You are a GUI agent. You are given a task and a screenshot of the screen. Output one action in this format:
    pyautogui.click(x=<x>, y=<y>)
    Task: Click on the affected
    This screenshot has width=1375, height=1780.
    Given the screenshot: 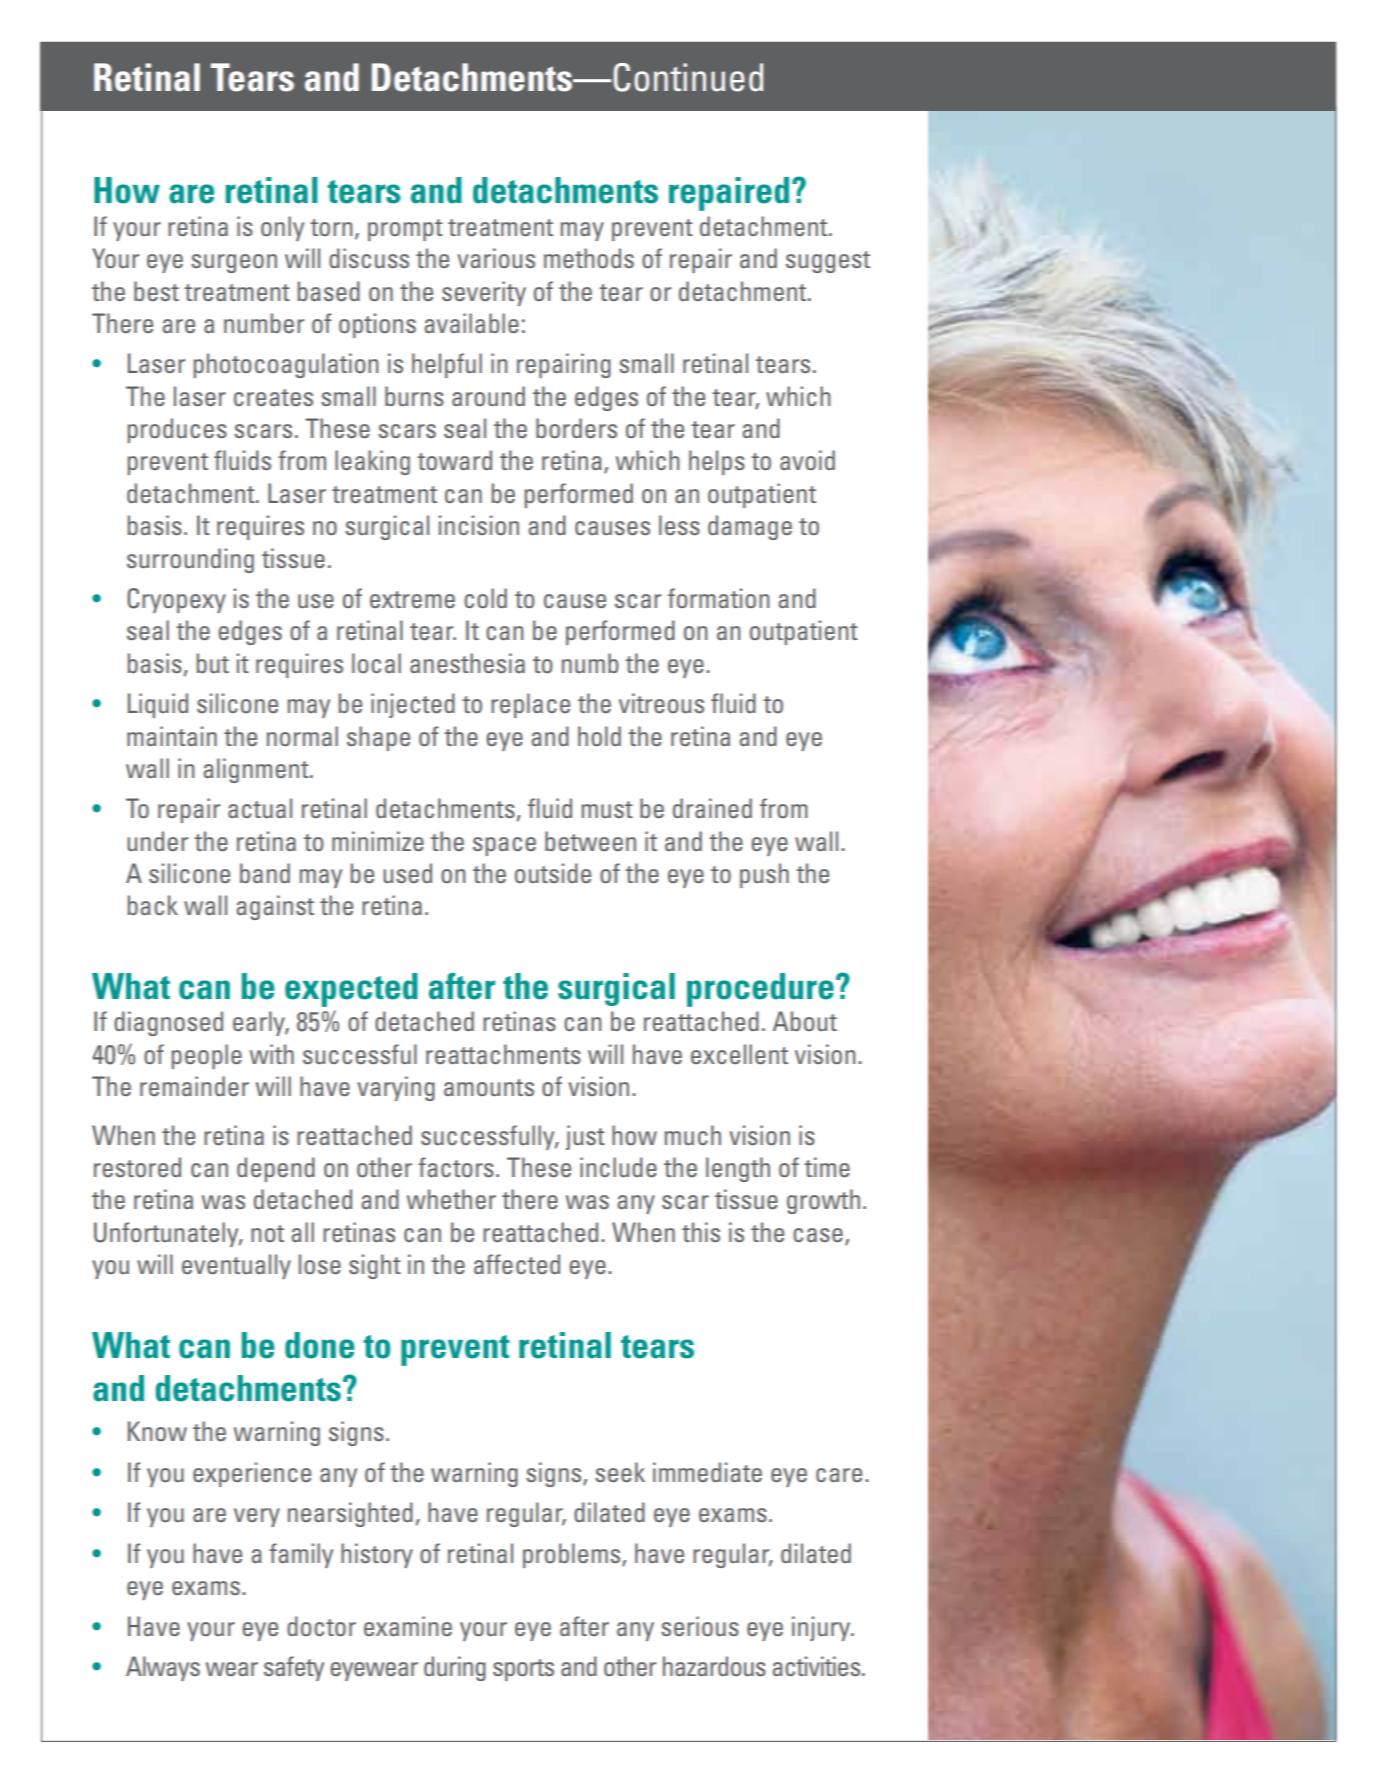 What is the action you would take?
    pyautogui.click(x=517, y=1264)
